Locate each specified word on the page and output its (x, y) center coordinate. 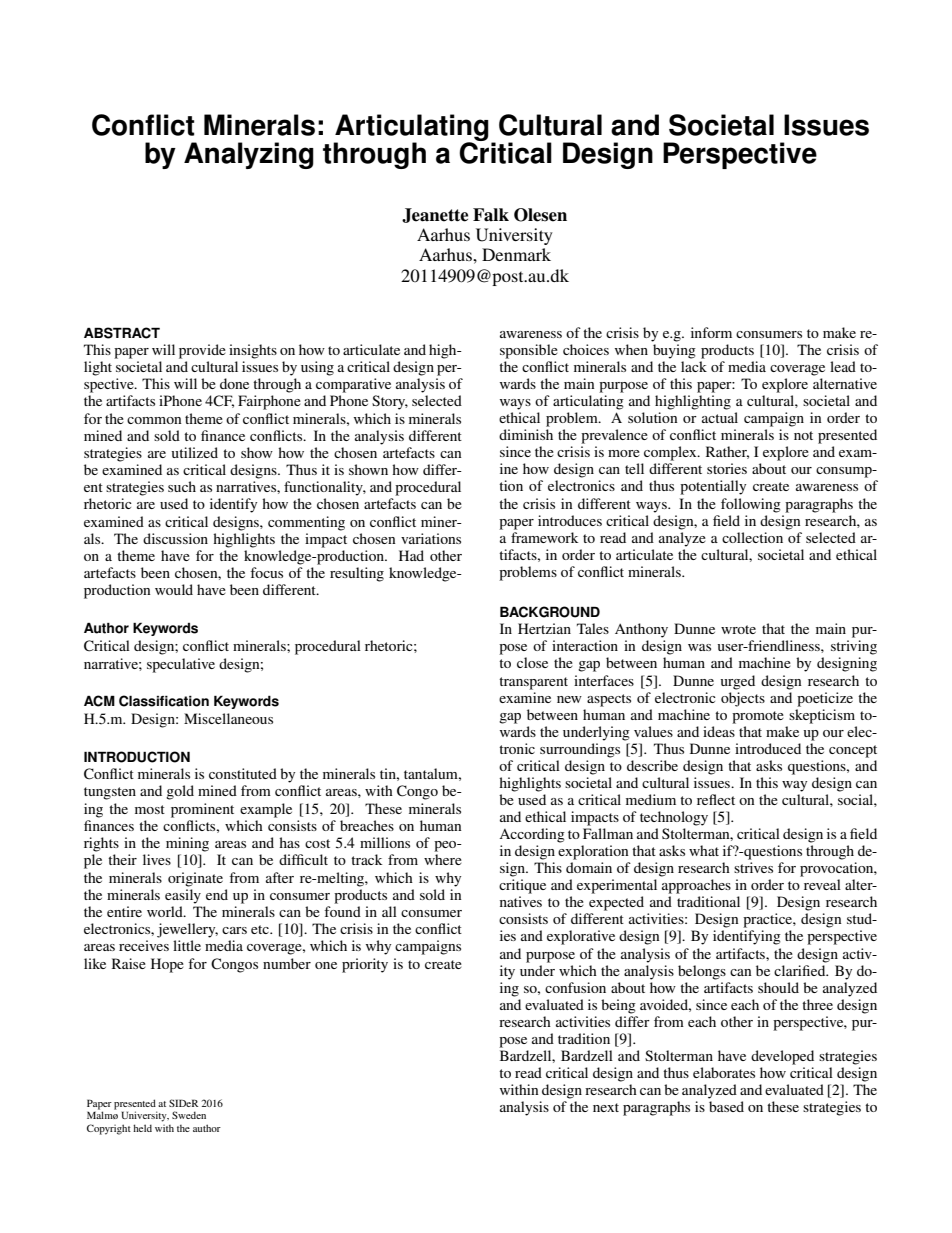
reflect (716, 799)
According (532, 835)
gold (180, 792)
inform (711, 332)
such (182, 486)
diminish (526, 434)
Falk (491, 215)
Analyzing (249, 155)
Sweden (189, 1115)
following (751, 505)
